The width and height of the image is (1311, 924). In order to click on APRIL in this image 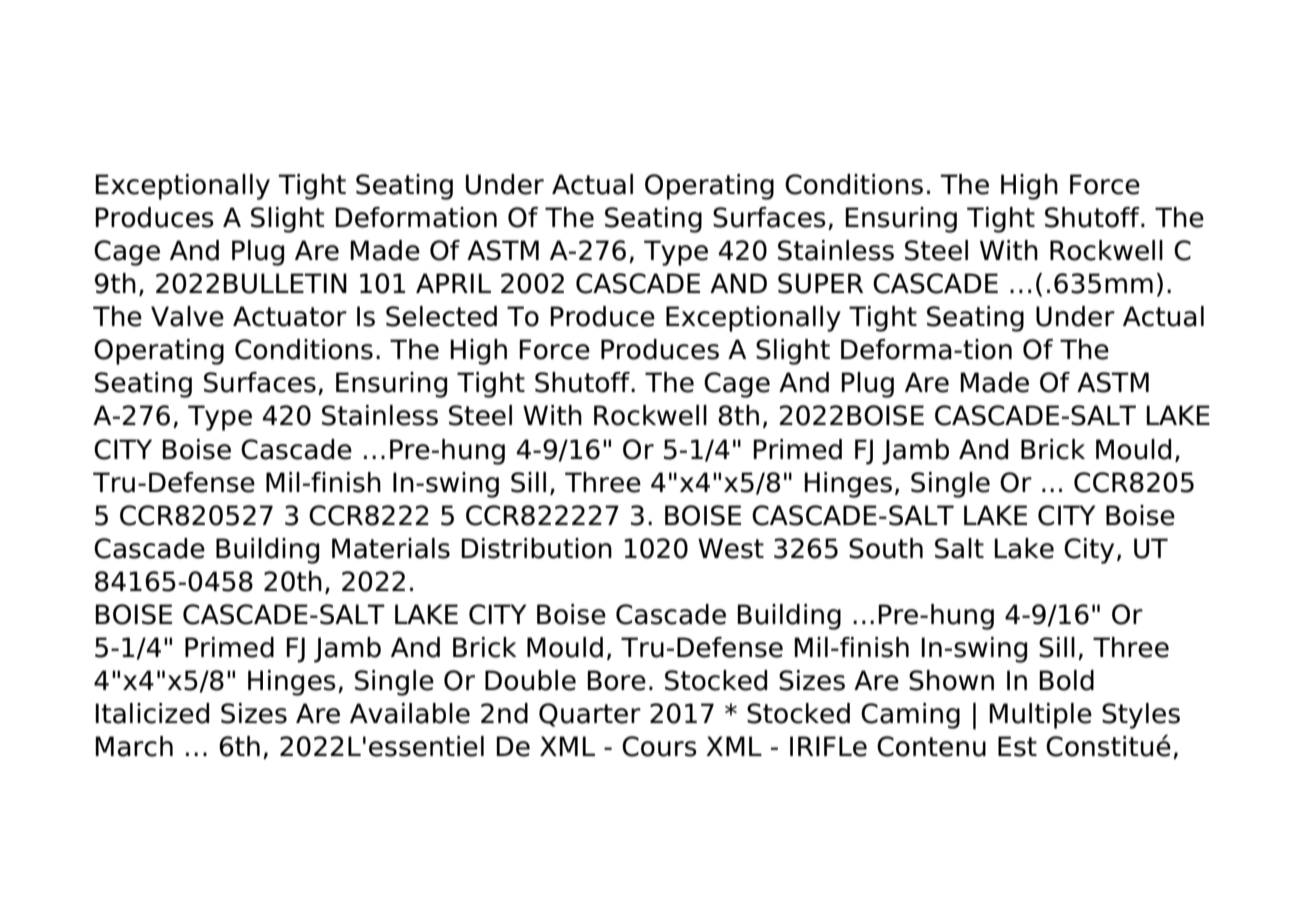, I will do `click(453, 283)`.
